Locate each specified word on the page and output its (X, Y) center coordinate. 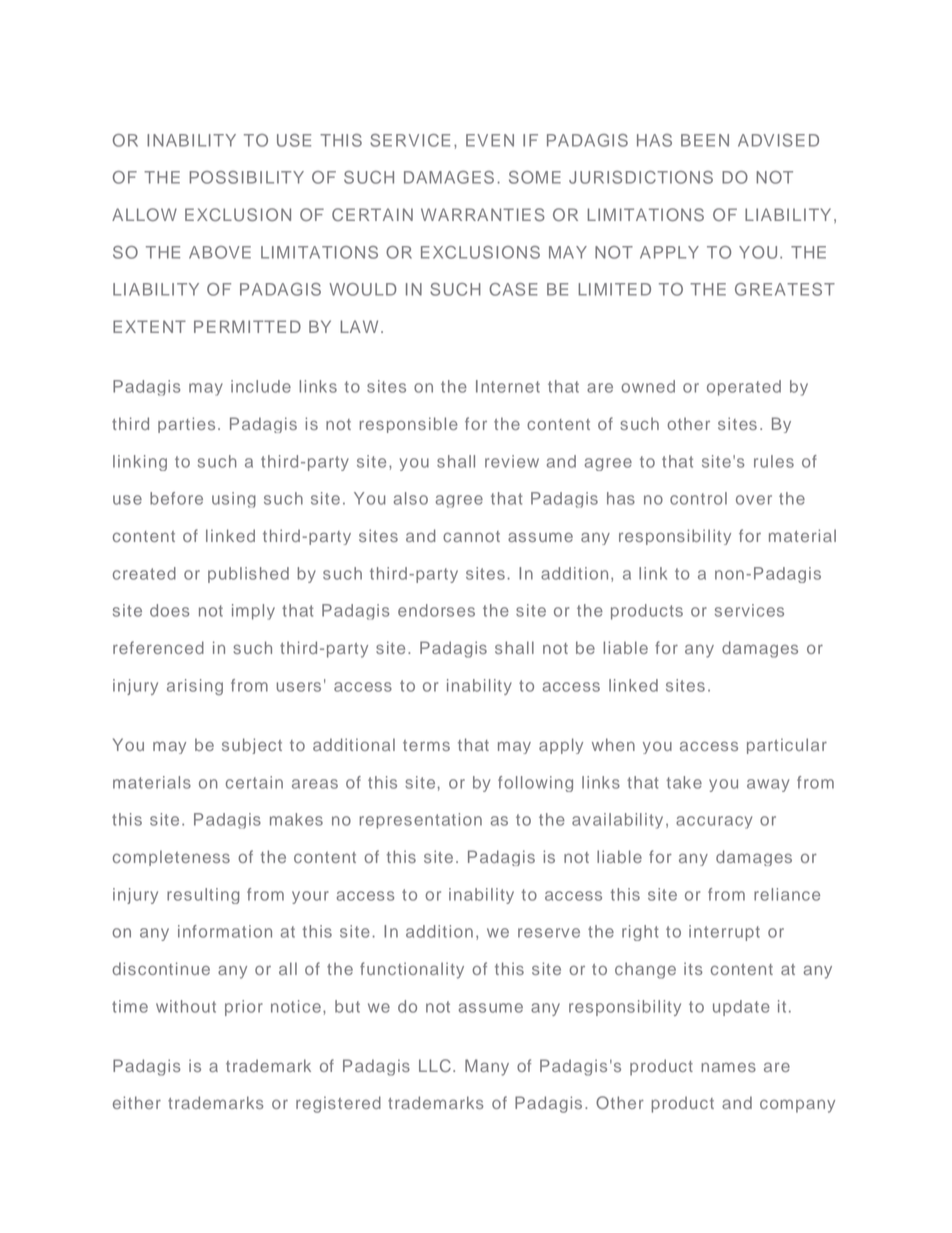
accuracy (714, 822)
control (698, 498)
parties (186, 425)
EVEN (490, 140)
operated (744, 388)
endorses (436, 610)
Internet (508, 386)
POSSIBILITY (246, 177)
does (169, 610)
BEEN (705, 140)
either (137, 1102)
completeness (171, 858)
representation (420, 821)
